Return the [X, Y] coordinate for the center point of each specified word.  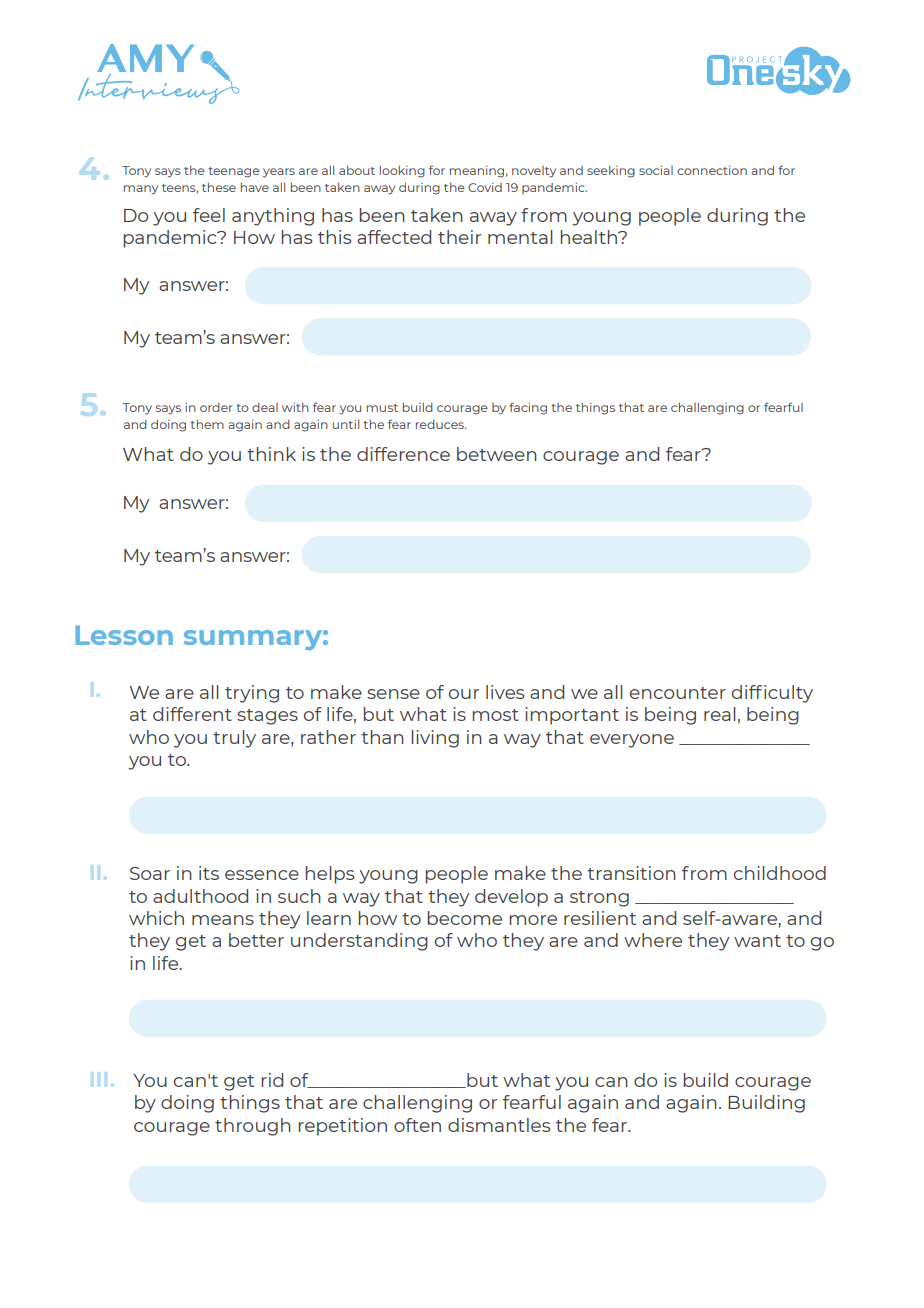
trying [252, 694]
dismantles [499, 1125]
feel [209, 215]
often [417, 1125]
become [465, 918]
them [207, 424]
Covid [485, 187]
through [253, 1127]
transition [631, 873]
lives [505, 692]
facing [528, 408]
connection [712, 170]
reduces [441, 424]
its [209, 873]
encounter [678, 693]
